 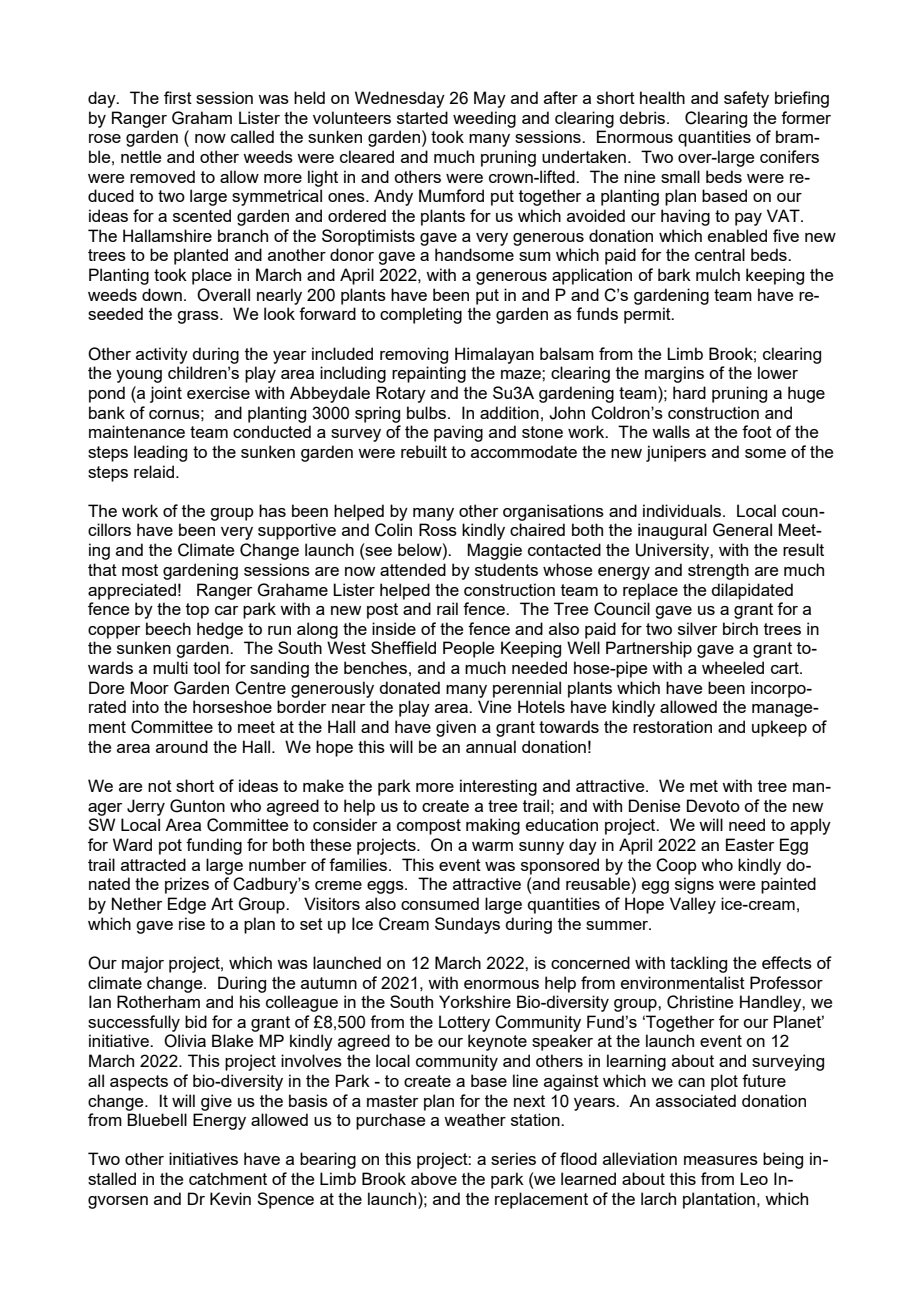 I want to click on pot, so click(x=170, y=847).
